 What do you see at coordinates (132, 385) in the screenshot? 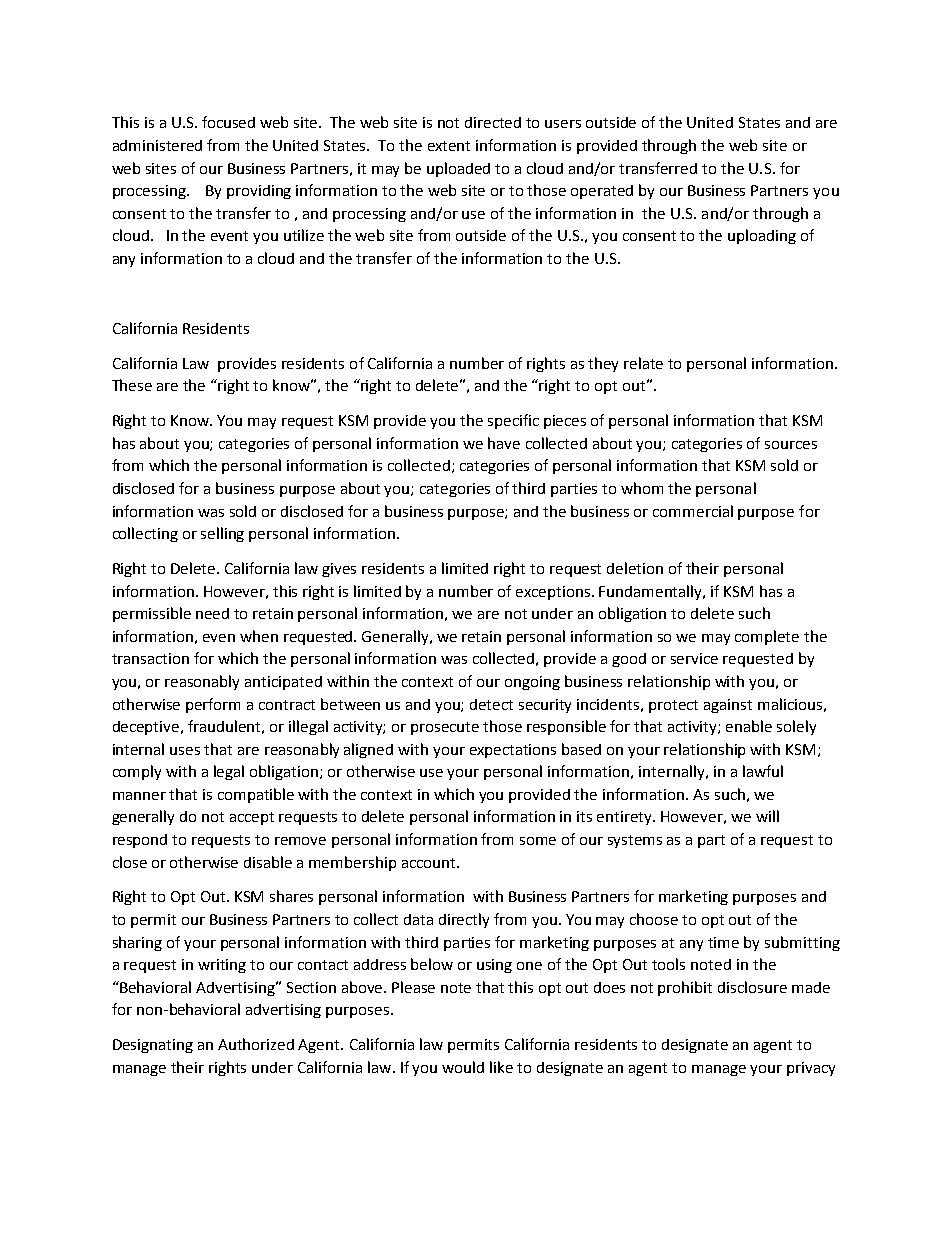
I see `These` at bounding box center [132, 385].
